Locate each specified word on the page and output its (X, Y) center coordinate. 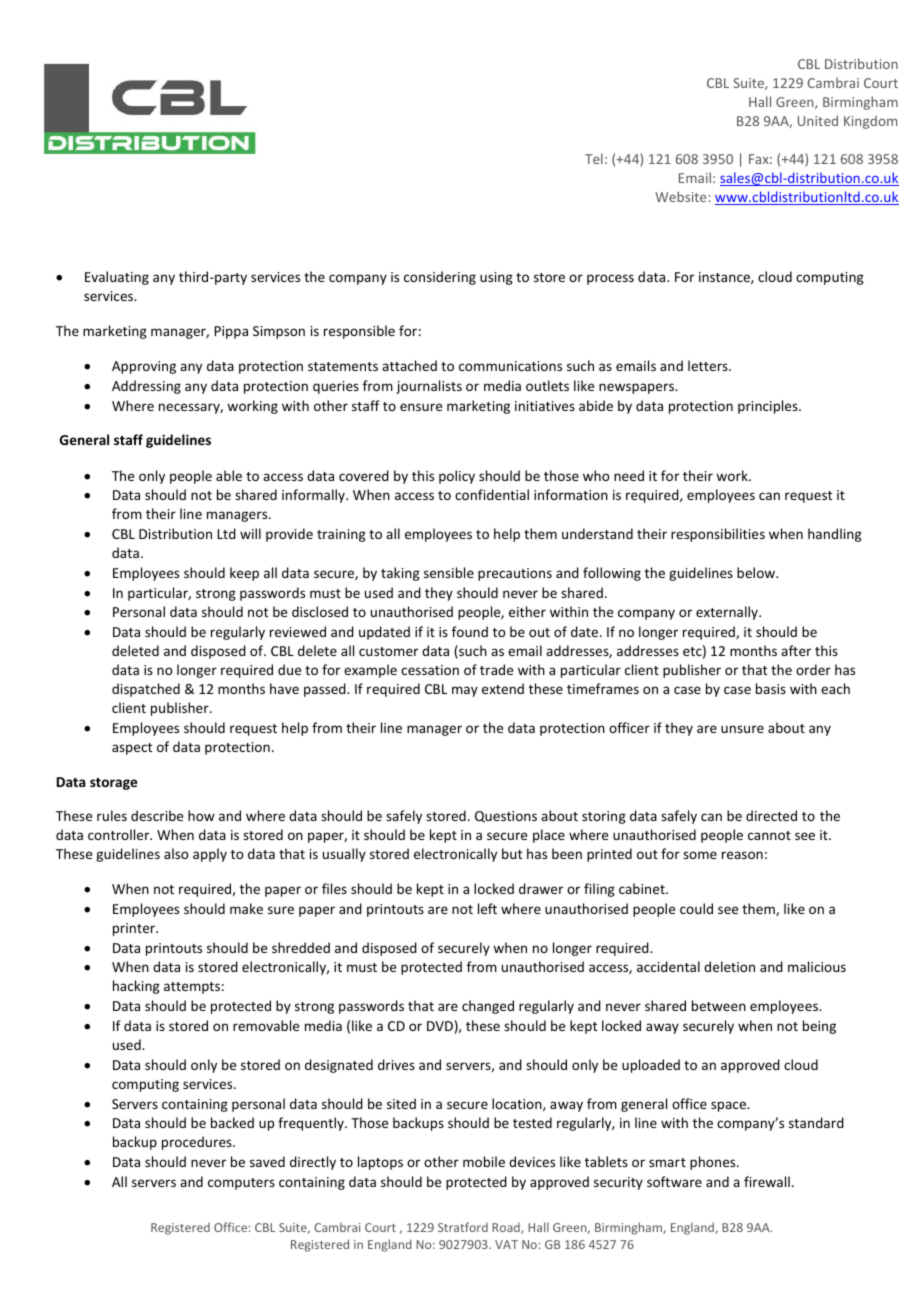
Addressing (146, 387)
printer (135, 929)
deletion (729, 966)
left (487, 908)
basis (771, 688)
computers (241, 1184)
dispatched (146, 690)
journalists (429, 387)
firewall (767, 1181)
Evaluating (117, 278)
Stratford (463, 1227)
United (818, 120)
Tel (594, 158)
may (465, 691)
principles (769, 407)
